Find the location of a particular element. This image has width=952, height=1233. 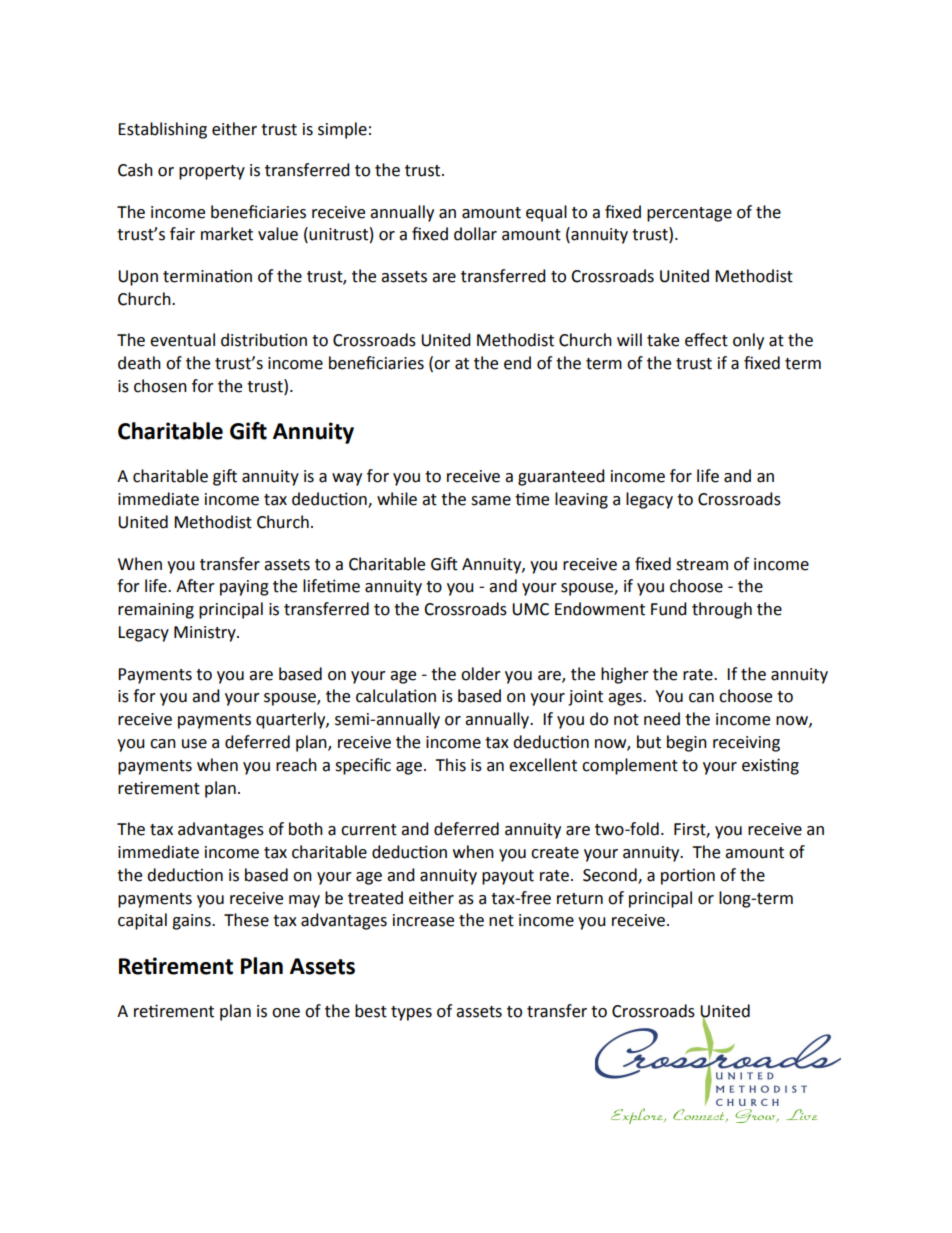

portion is located at coordinates (688, 877).
